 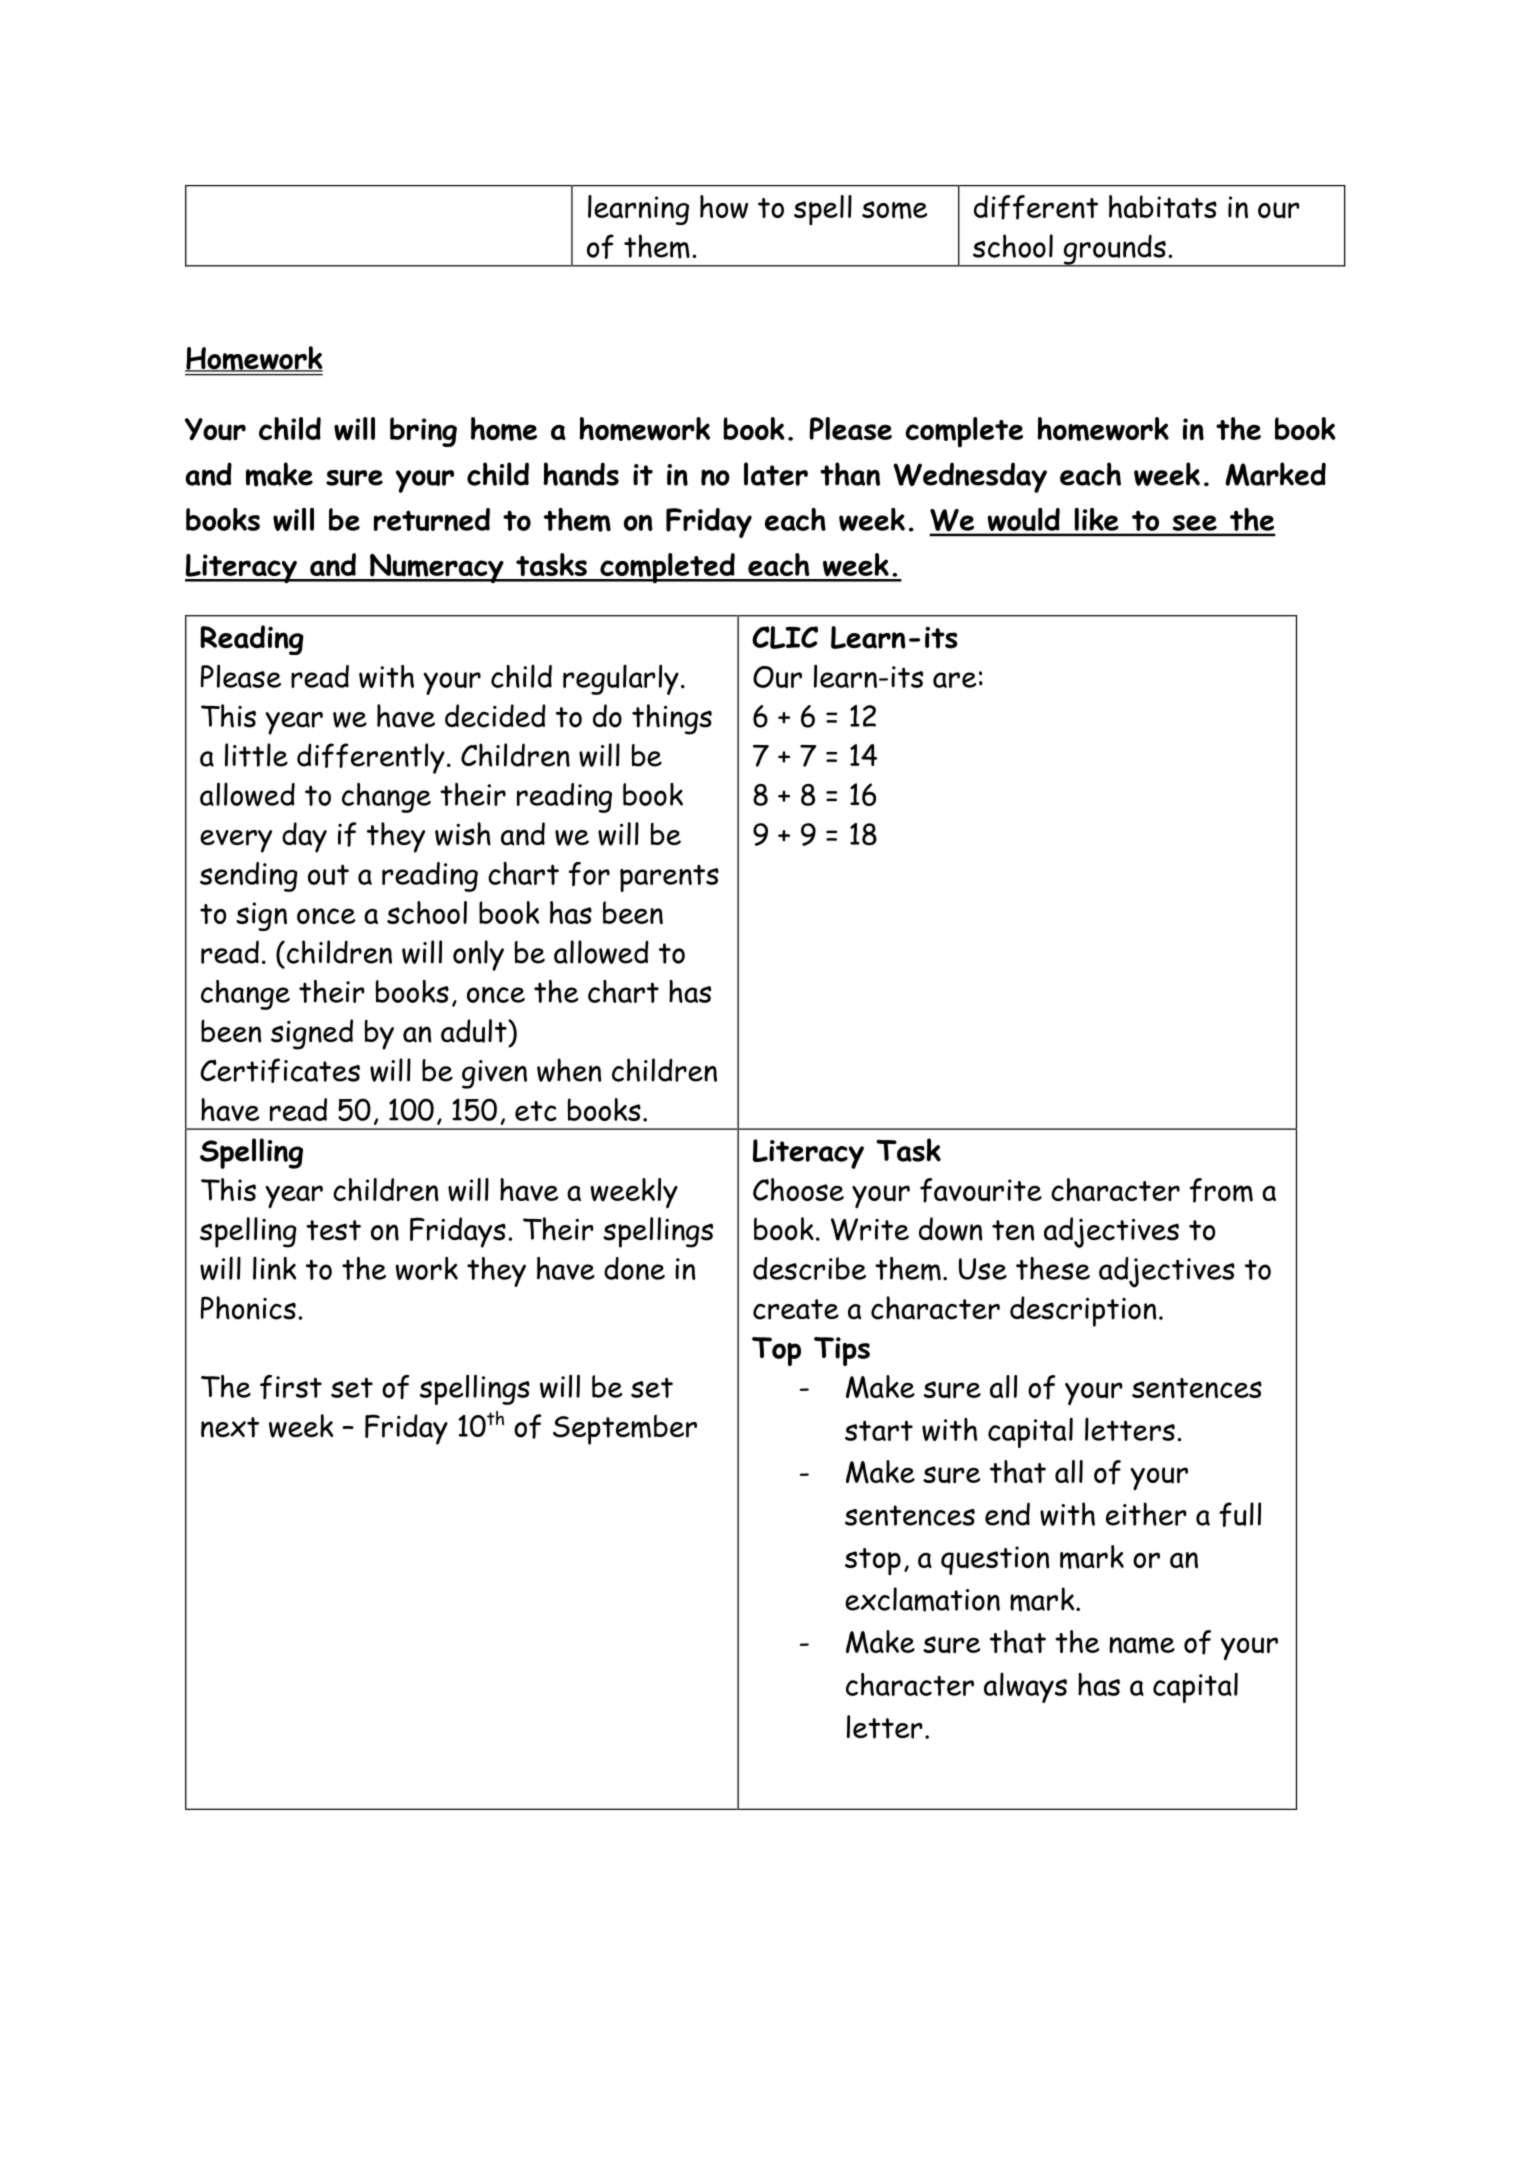 What do you see at coordinates (1096, 519) in the image?
I see `like` at bounding box center [1096, 519].
